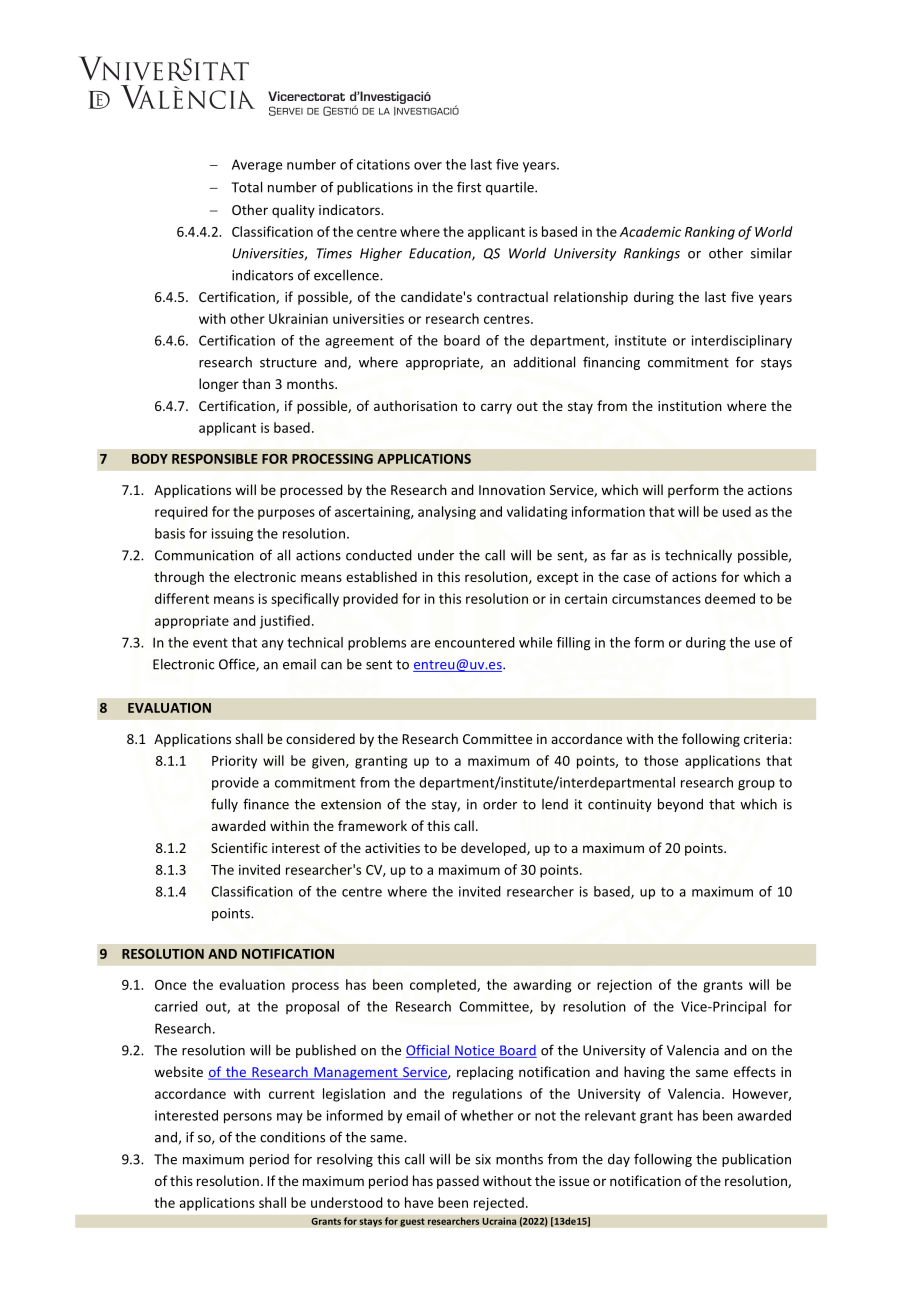 This image has height=1307, width=924. I want to click on passed, so click(458, 1182).
